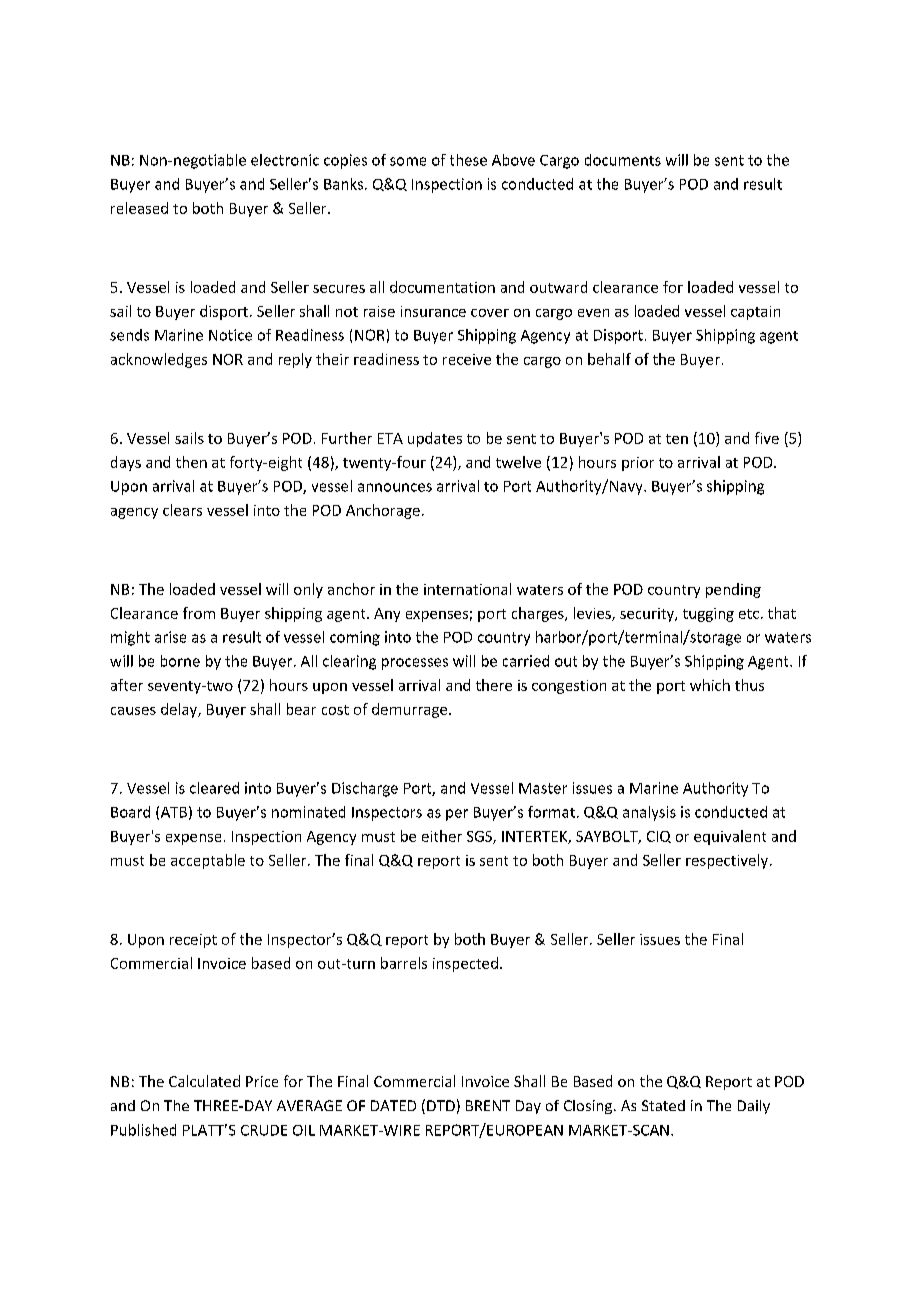 Image resolution: width=924 pixels, height=1308 pixels. Describe the element at coordinates (139, 208) in the screenshot. I see `released` at that location.
